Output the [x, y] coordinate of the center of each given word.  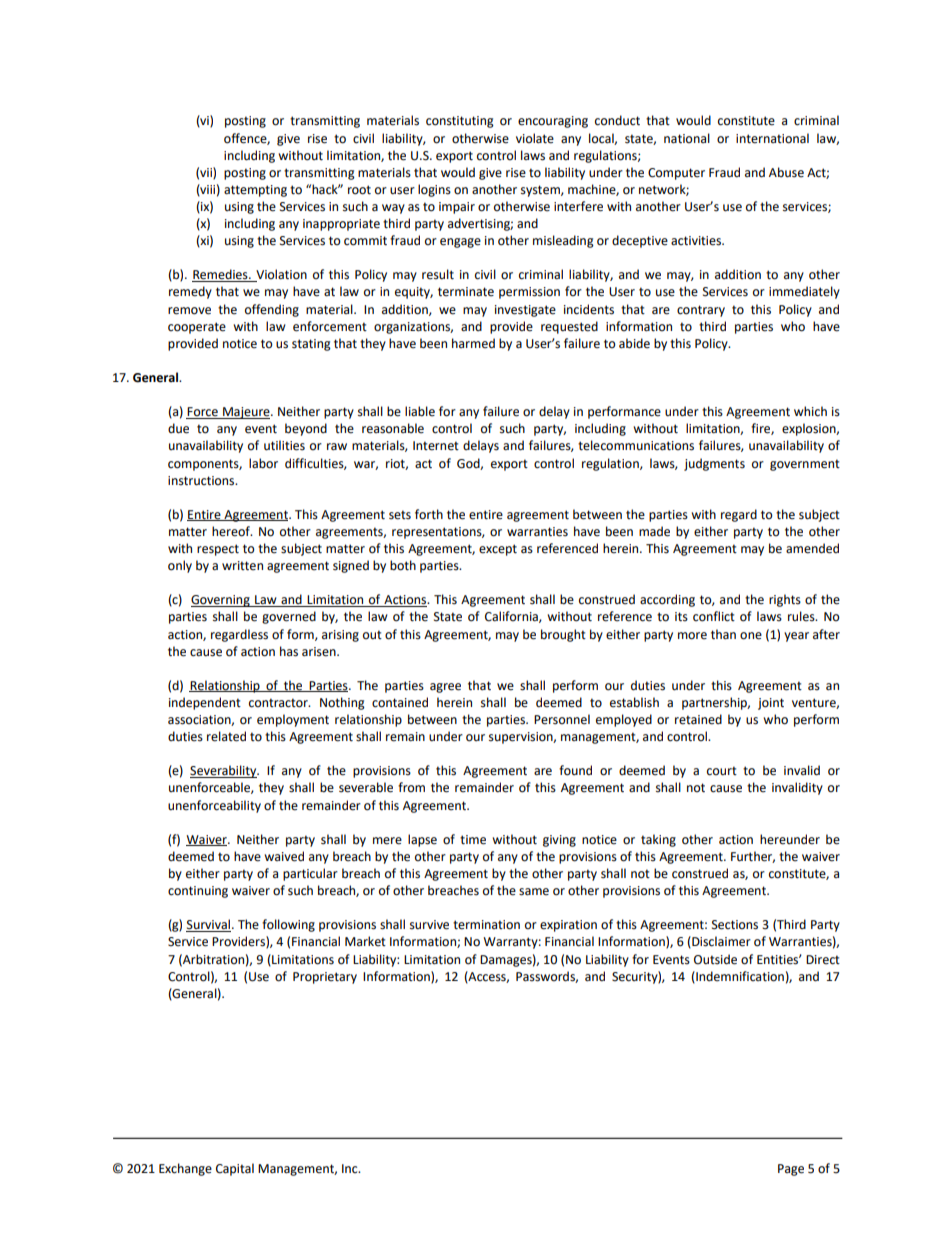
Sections [735, 925]
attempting [255, 191]
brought [563, 635]
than [723, 634]
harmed [473, 343]
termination [486, 925]
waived [284, 856]
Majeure [246, 413]
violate [535, 138]
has [289, 651]
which [810, 411]
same [534, 892]
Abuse [786, 172]
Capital [235, 1169]
